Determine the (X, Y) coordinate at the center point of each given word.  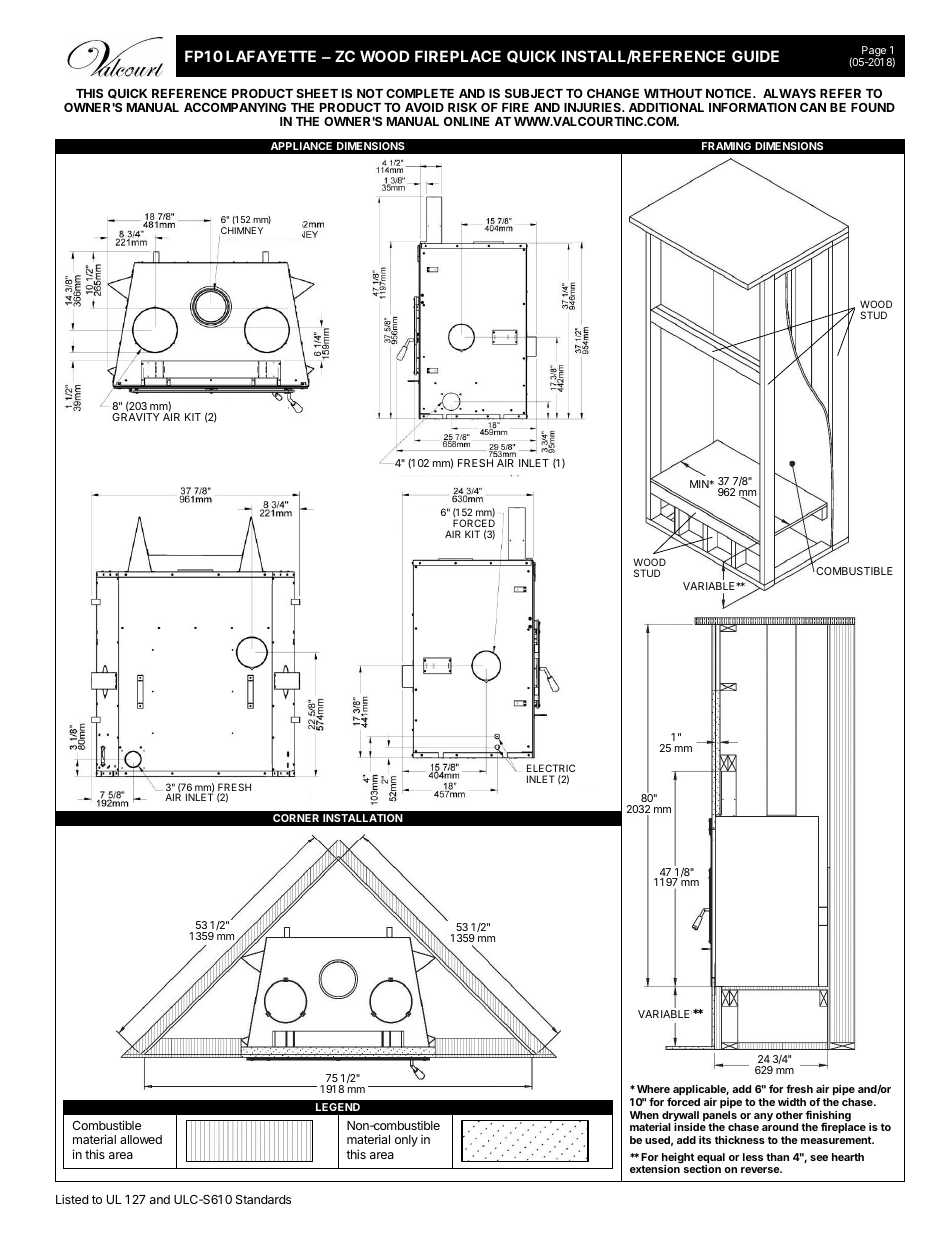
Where (653, 1089)
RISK (462, 107)
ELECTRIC (551, 768)
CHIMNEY (241, 232)
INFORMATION (752, 107)
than (777, 1157)
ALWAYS (789, 93)
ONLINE (466, 121)
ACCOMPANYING (235, 107)
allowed (141, 1139)
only (406, 1141)
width (792, 1101)
